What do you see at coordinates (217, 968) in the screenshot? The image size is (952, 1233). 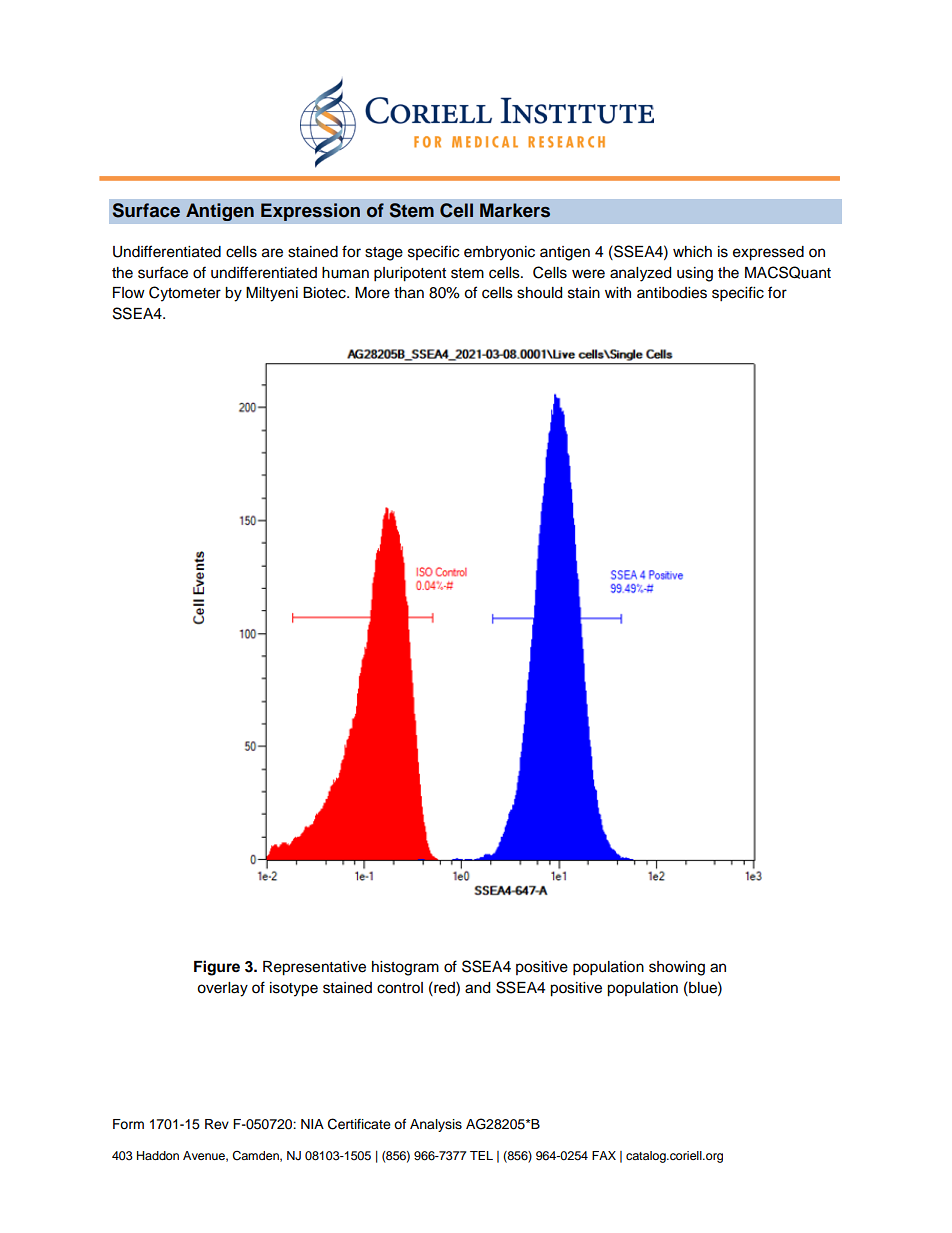 I see `Figure` at bounding box center [217, 968].
